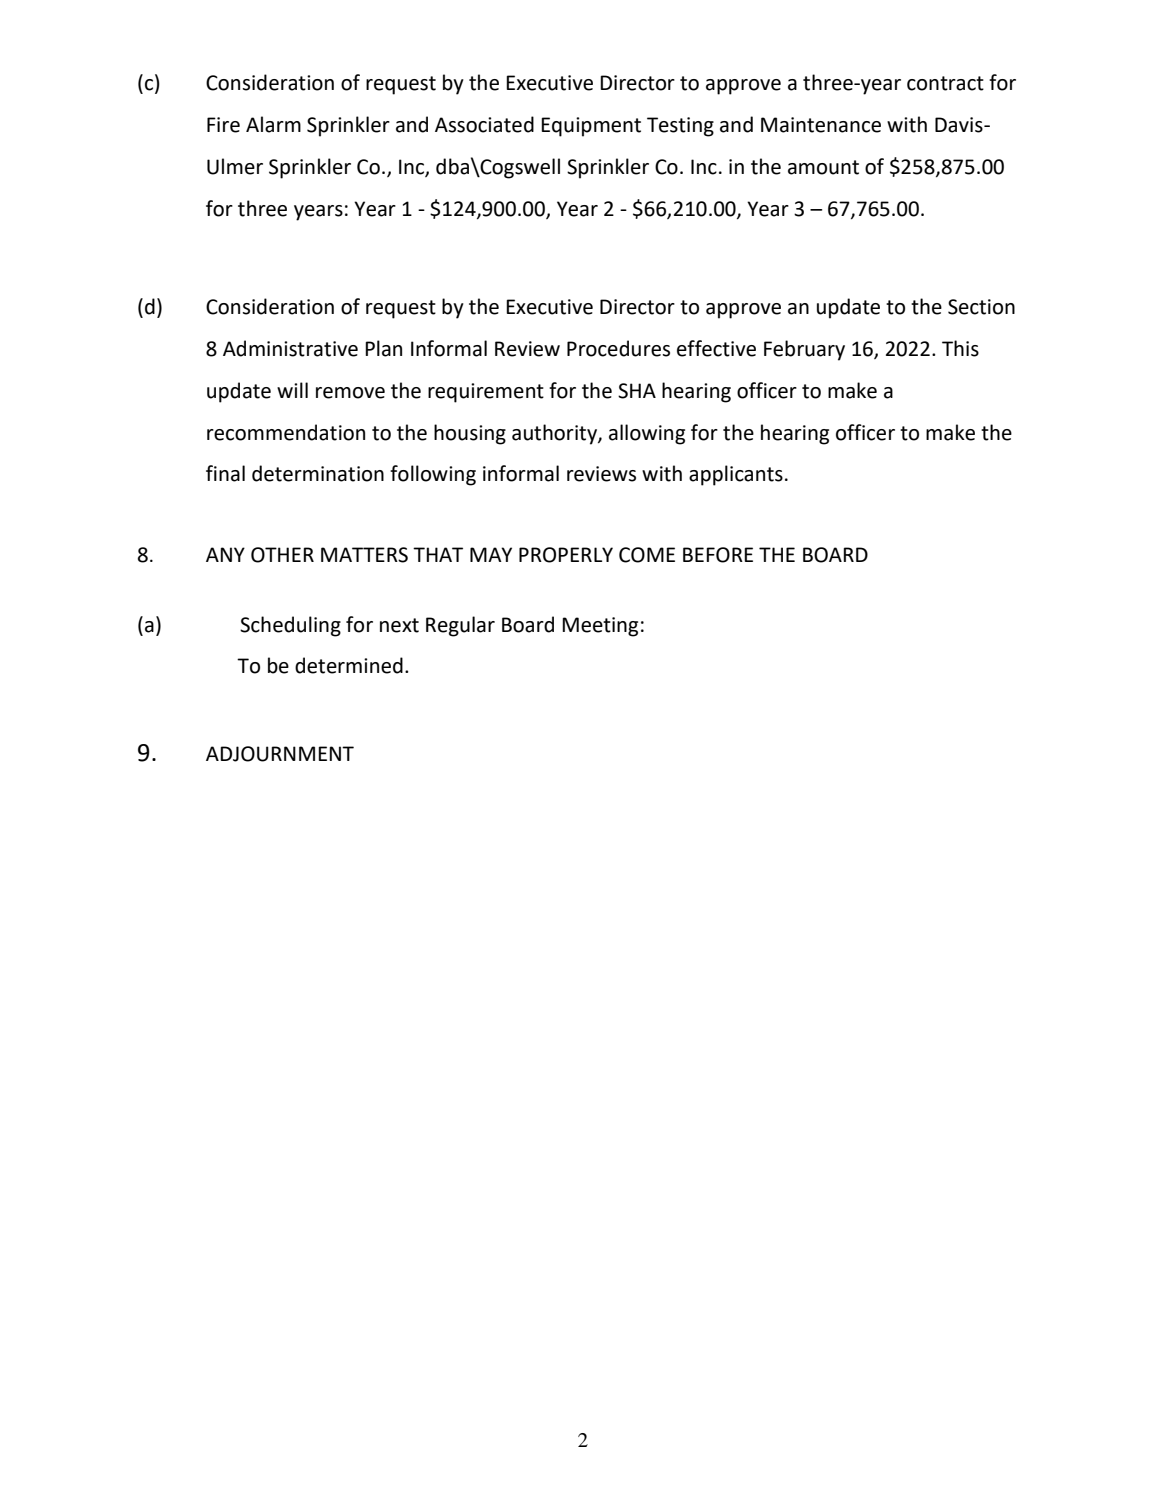  I want to click on Administrative, so click(290, 348).
